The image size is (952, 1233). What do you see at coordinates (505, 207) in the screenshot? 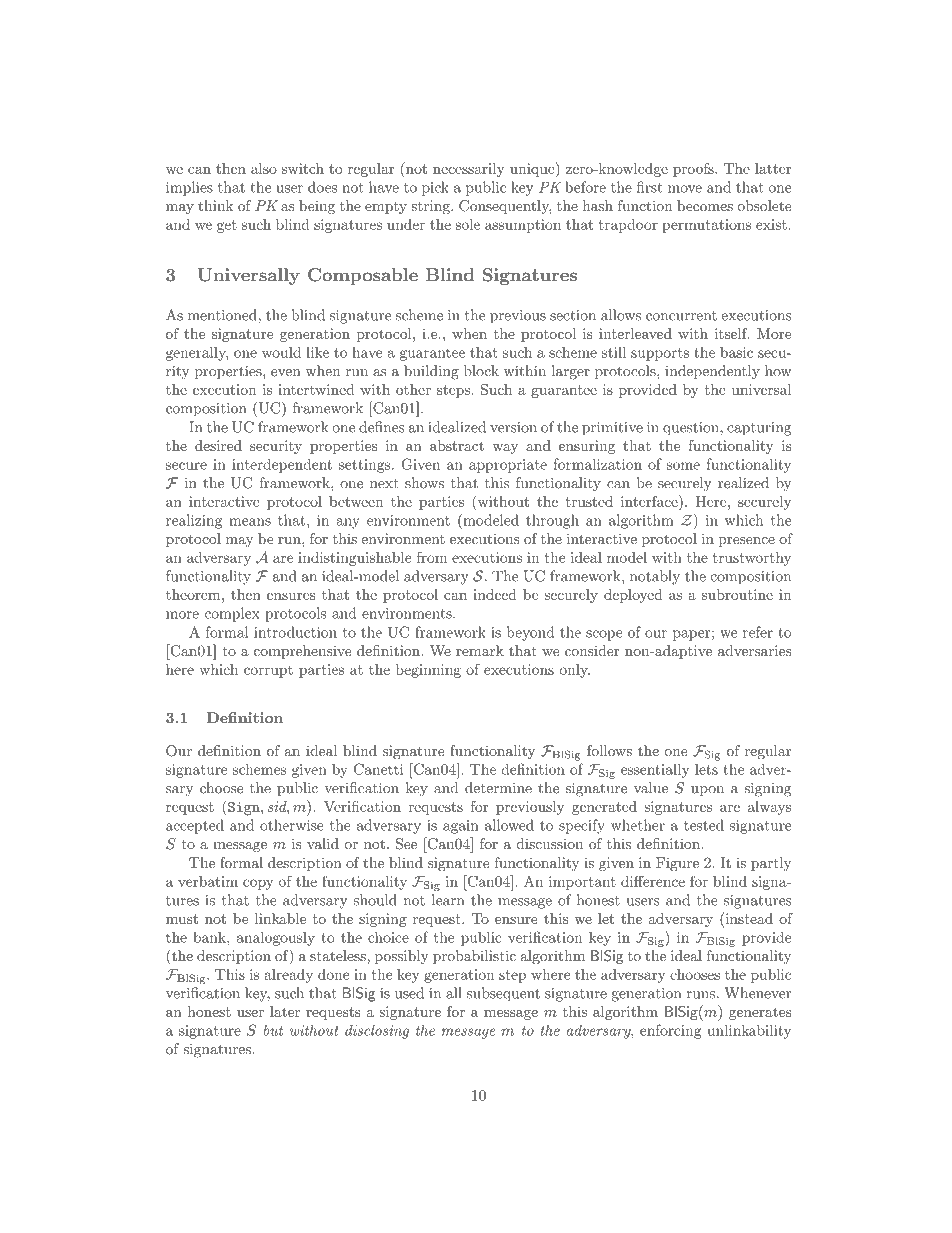
I see `Consequently` at bounding box center [505, 207].
